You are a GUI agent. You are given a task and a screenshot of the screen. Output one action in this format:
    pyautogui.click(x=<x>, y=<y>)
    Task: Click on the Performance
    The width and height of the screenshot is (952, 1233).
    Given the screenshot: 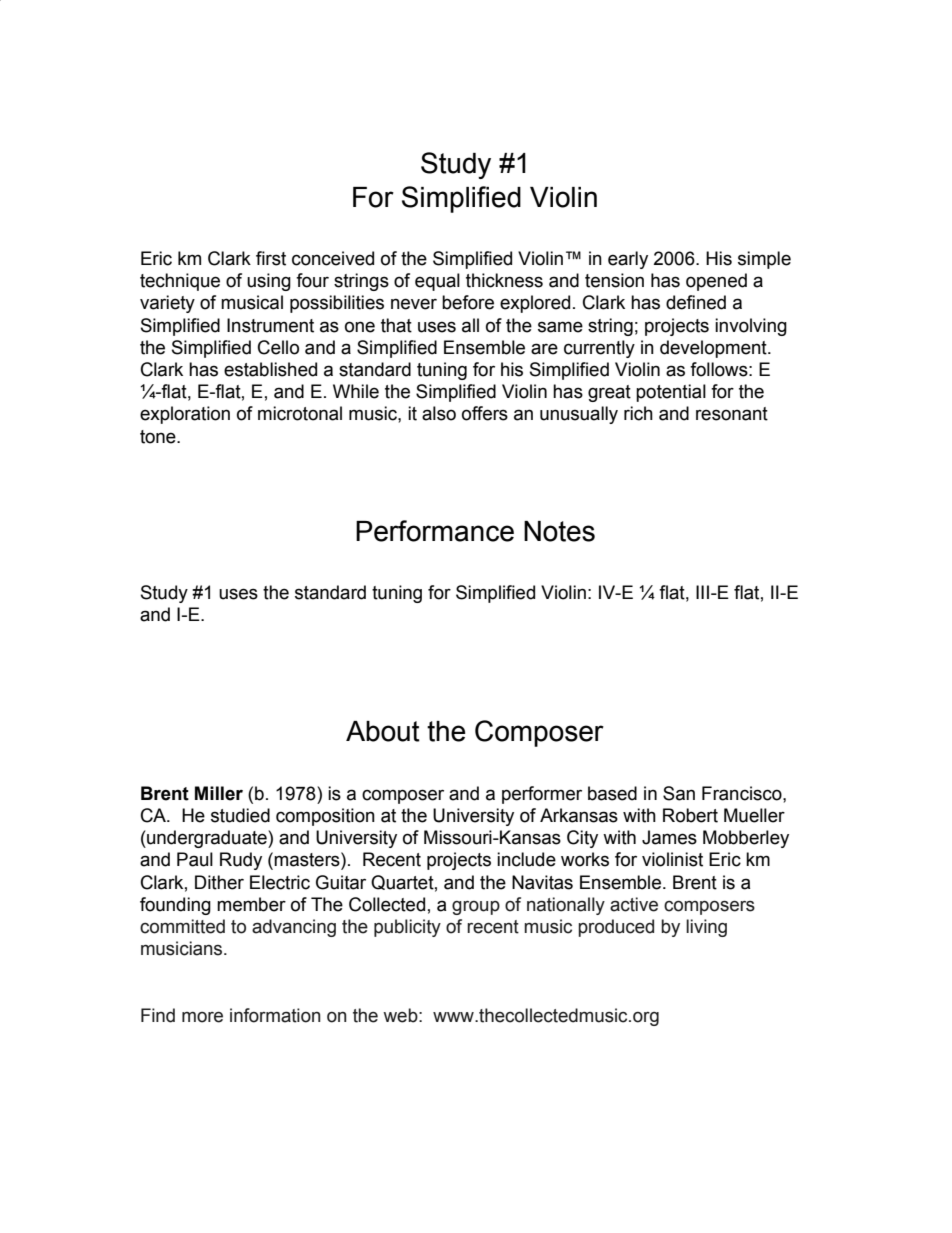 What is the action you would take?
    pyautogui.click(x=435, y=531)
